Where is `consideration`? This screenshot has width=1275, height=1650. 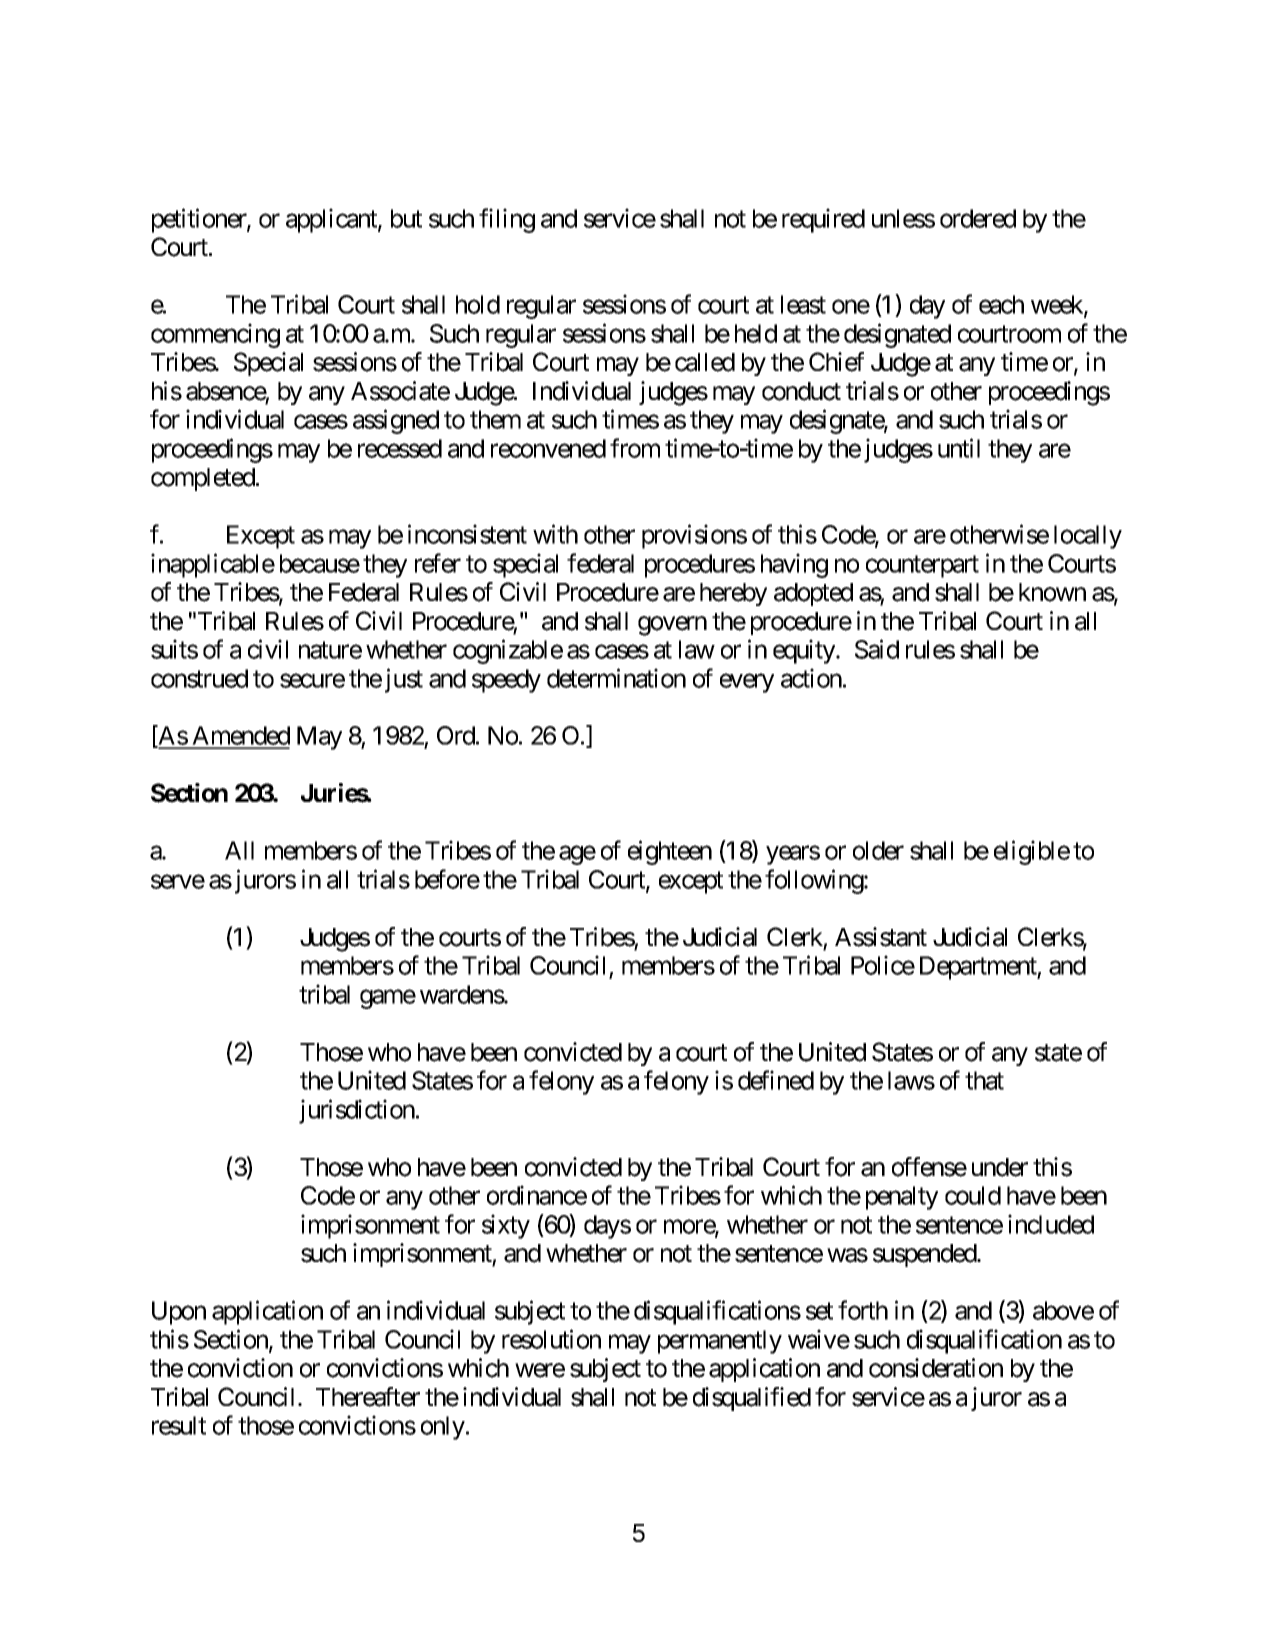 consideration is located at coordinates (936, 1368).
